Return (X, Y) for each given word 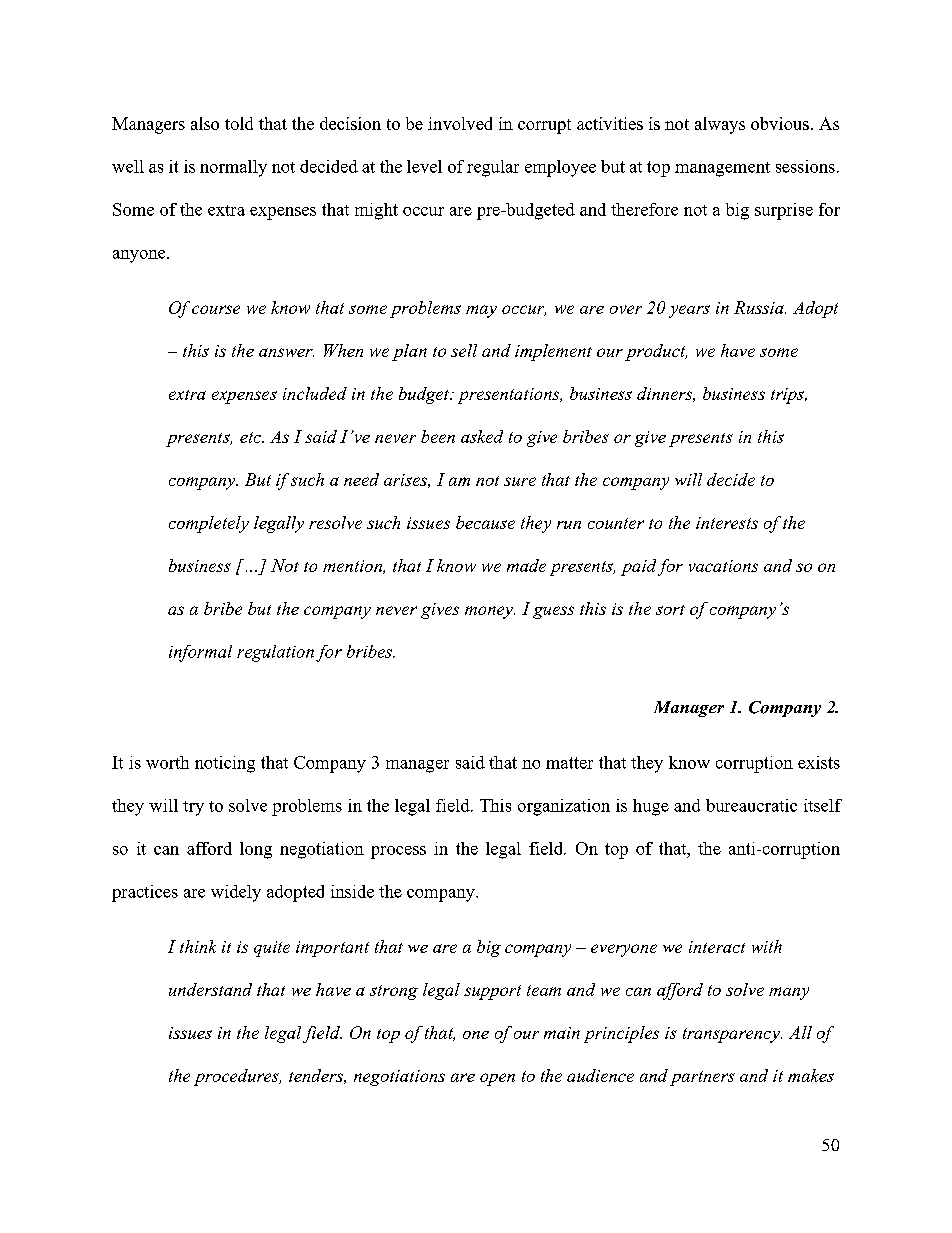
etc (252, 437)
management (722, 169)
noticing (225, 764)
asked (482, 436)
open (497, 1079)
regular (493, 168)
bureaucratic (751, 805)
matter (569, 763)
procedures (237, 1077)
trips (788, 396)
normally (233, 168)
